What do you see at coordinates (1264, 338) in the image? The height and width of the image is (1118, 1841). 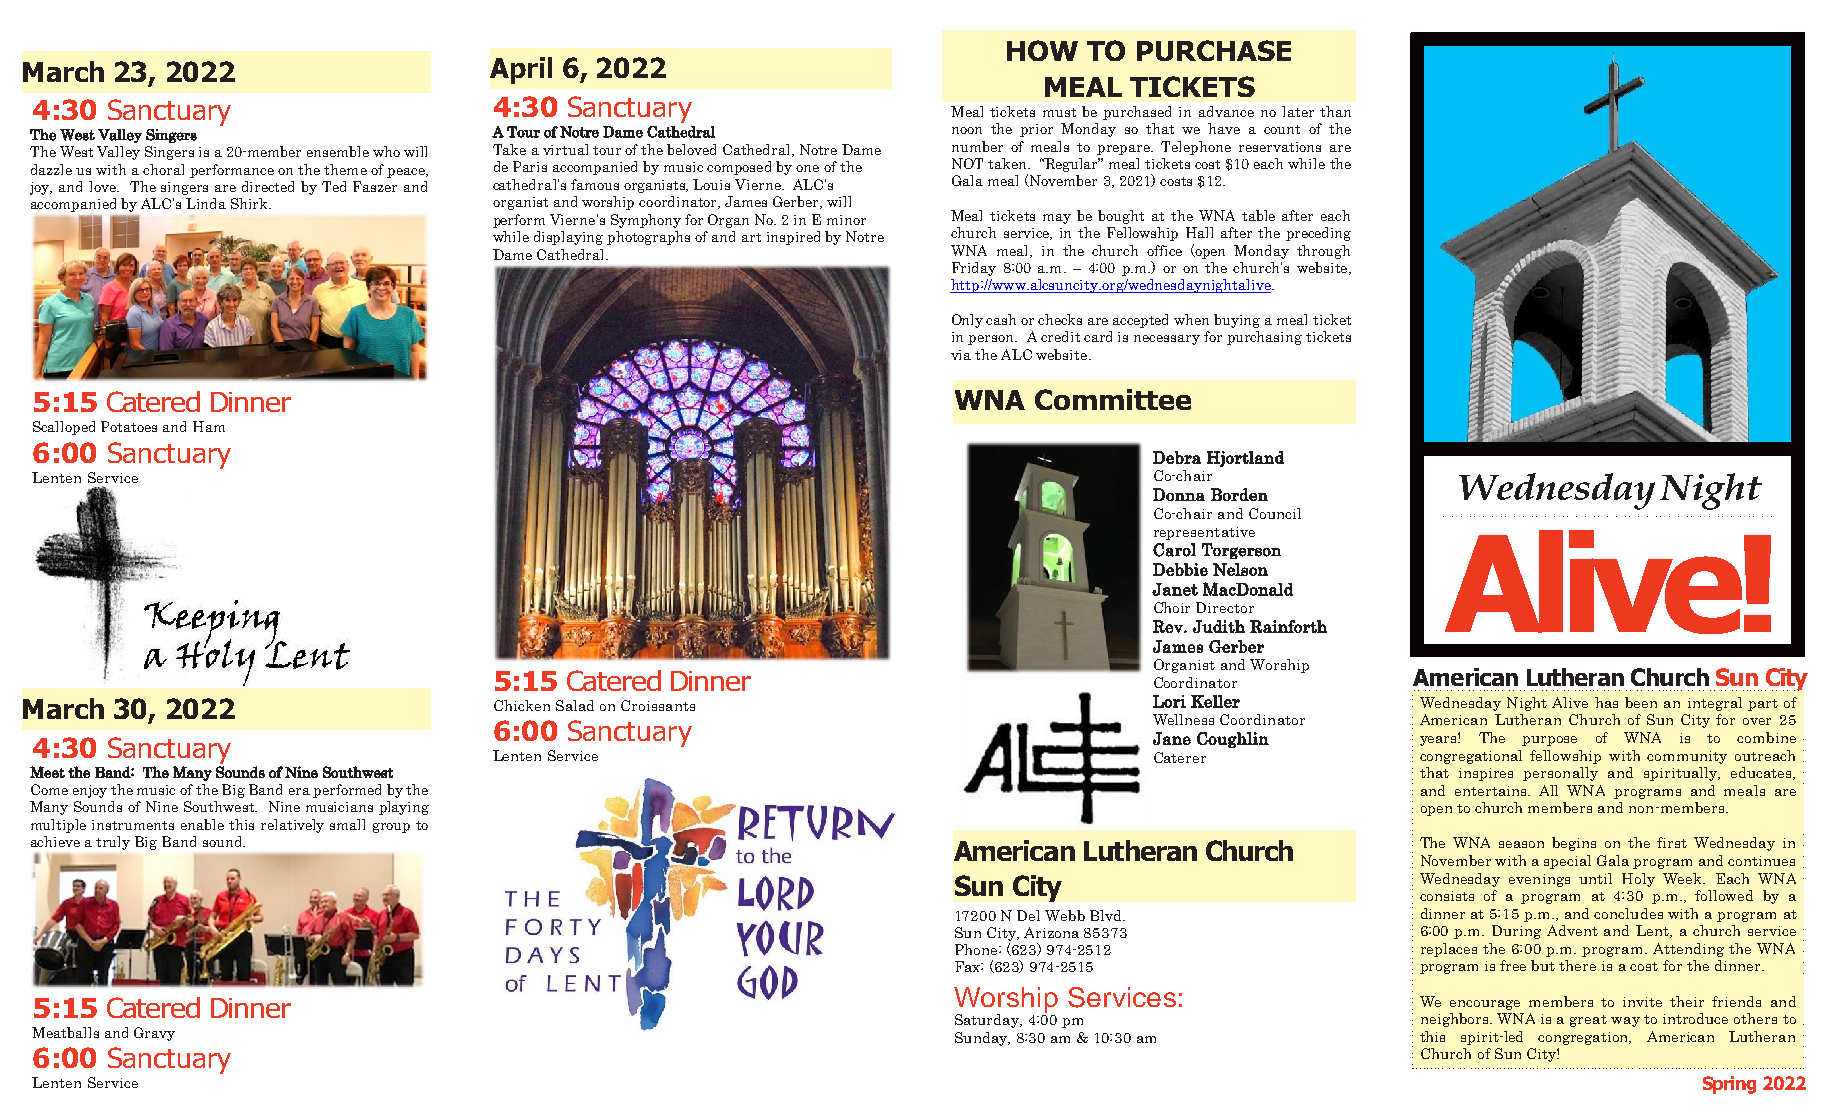 I see `purchasing` at bounding box center [1264, 338].
